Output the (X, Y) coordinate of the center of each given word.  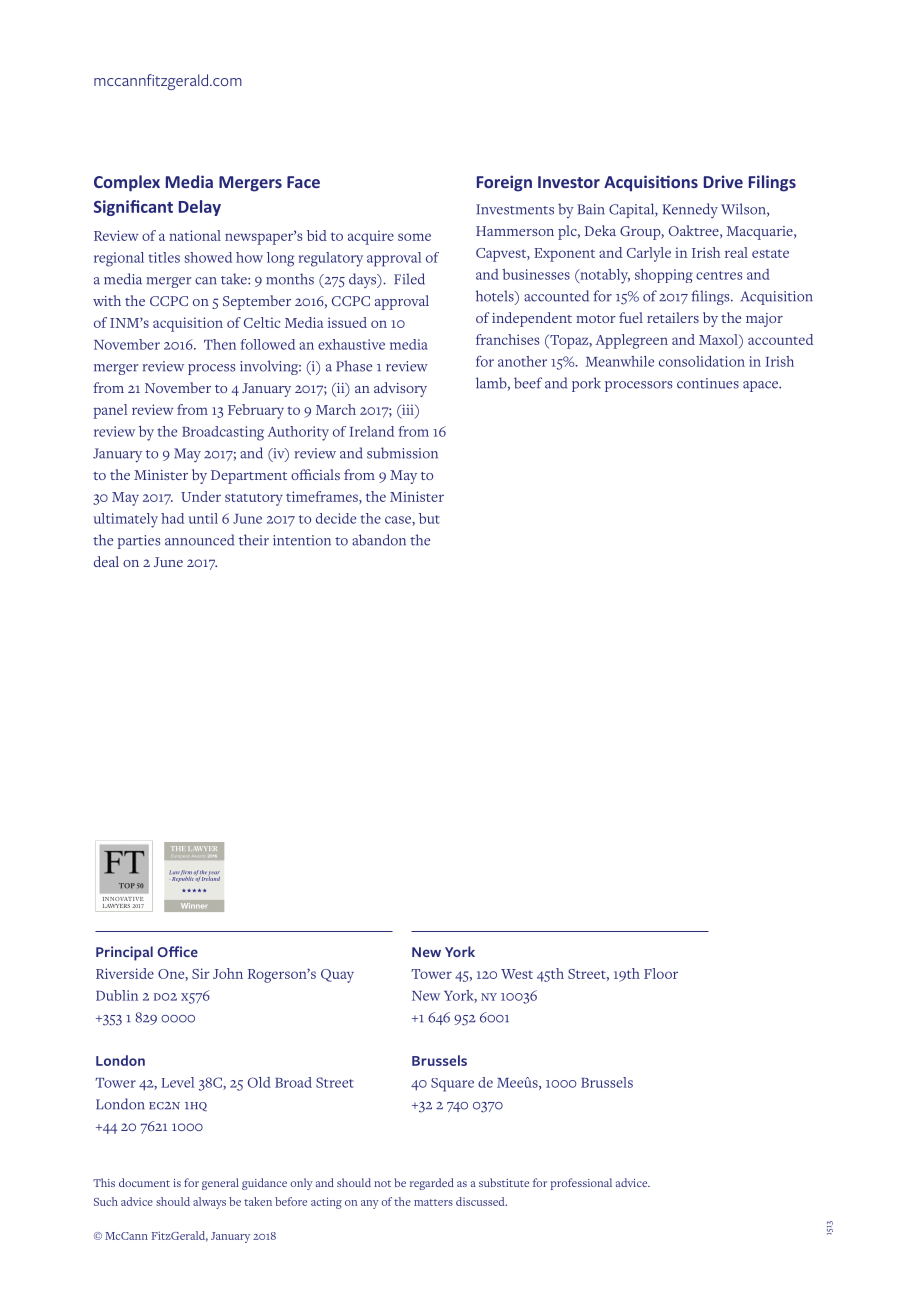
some (414, 237)
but (429, 518)
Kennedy (690, 210)
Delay (200, 208)
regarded (432, 1184)
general (220, 1184)
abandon (379, 540)
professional (581, 1184)
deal (106, 561)
